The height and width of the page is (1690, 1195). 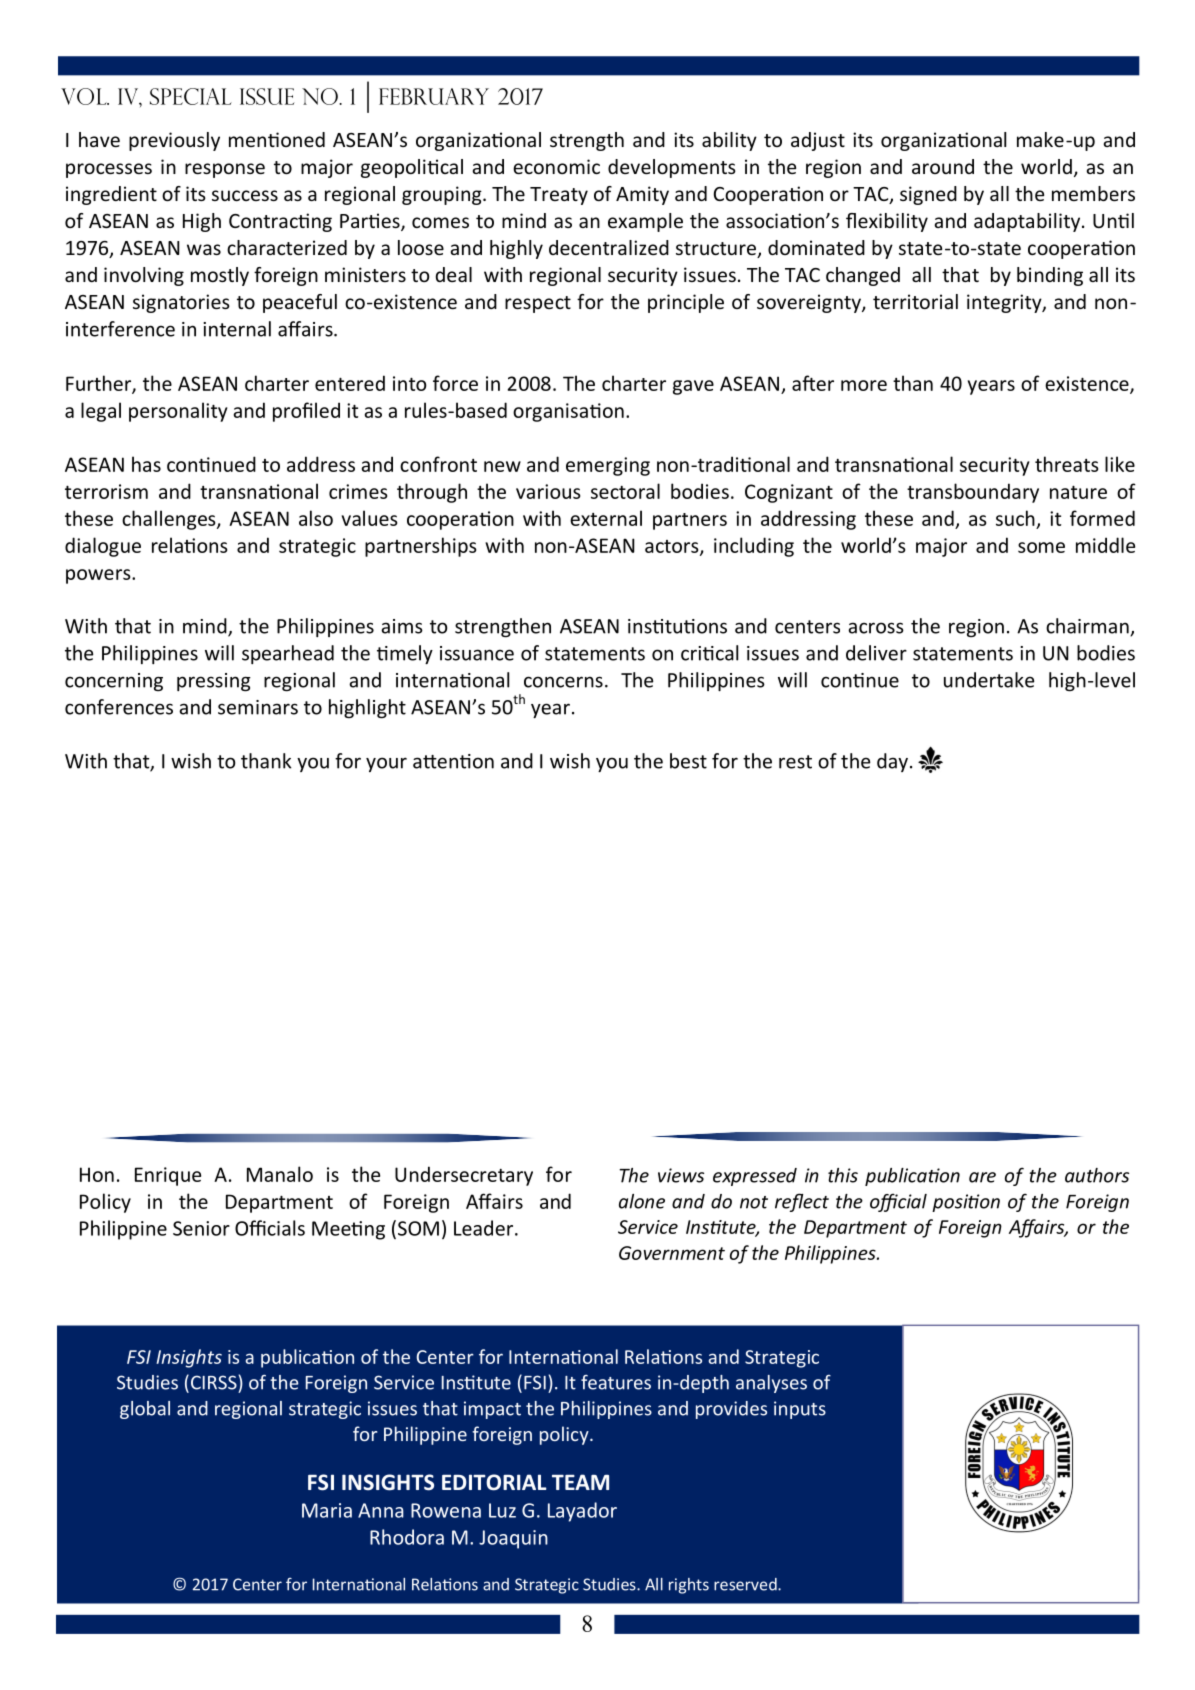 What do you see at coordinates (943, 166) in the page?
I see `around` at bounding box center [943, 166].
